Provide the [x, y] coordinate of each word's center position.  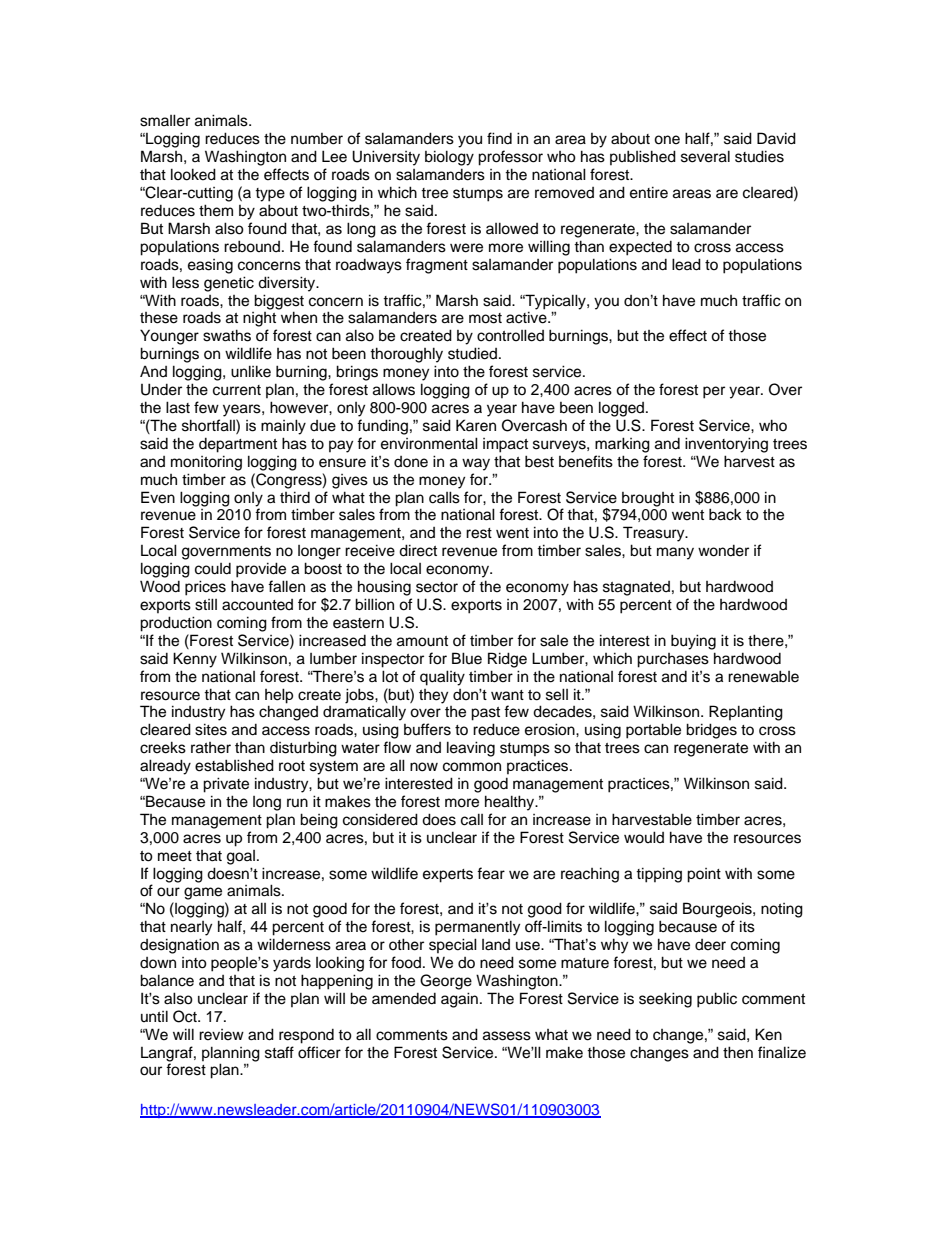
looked [193, 174]
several [705, 156]
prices [205, 588]
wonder [723, 551]
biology [449, 158]
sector [437, 587]
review [221, 1035]
